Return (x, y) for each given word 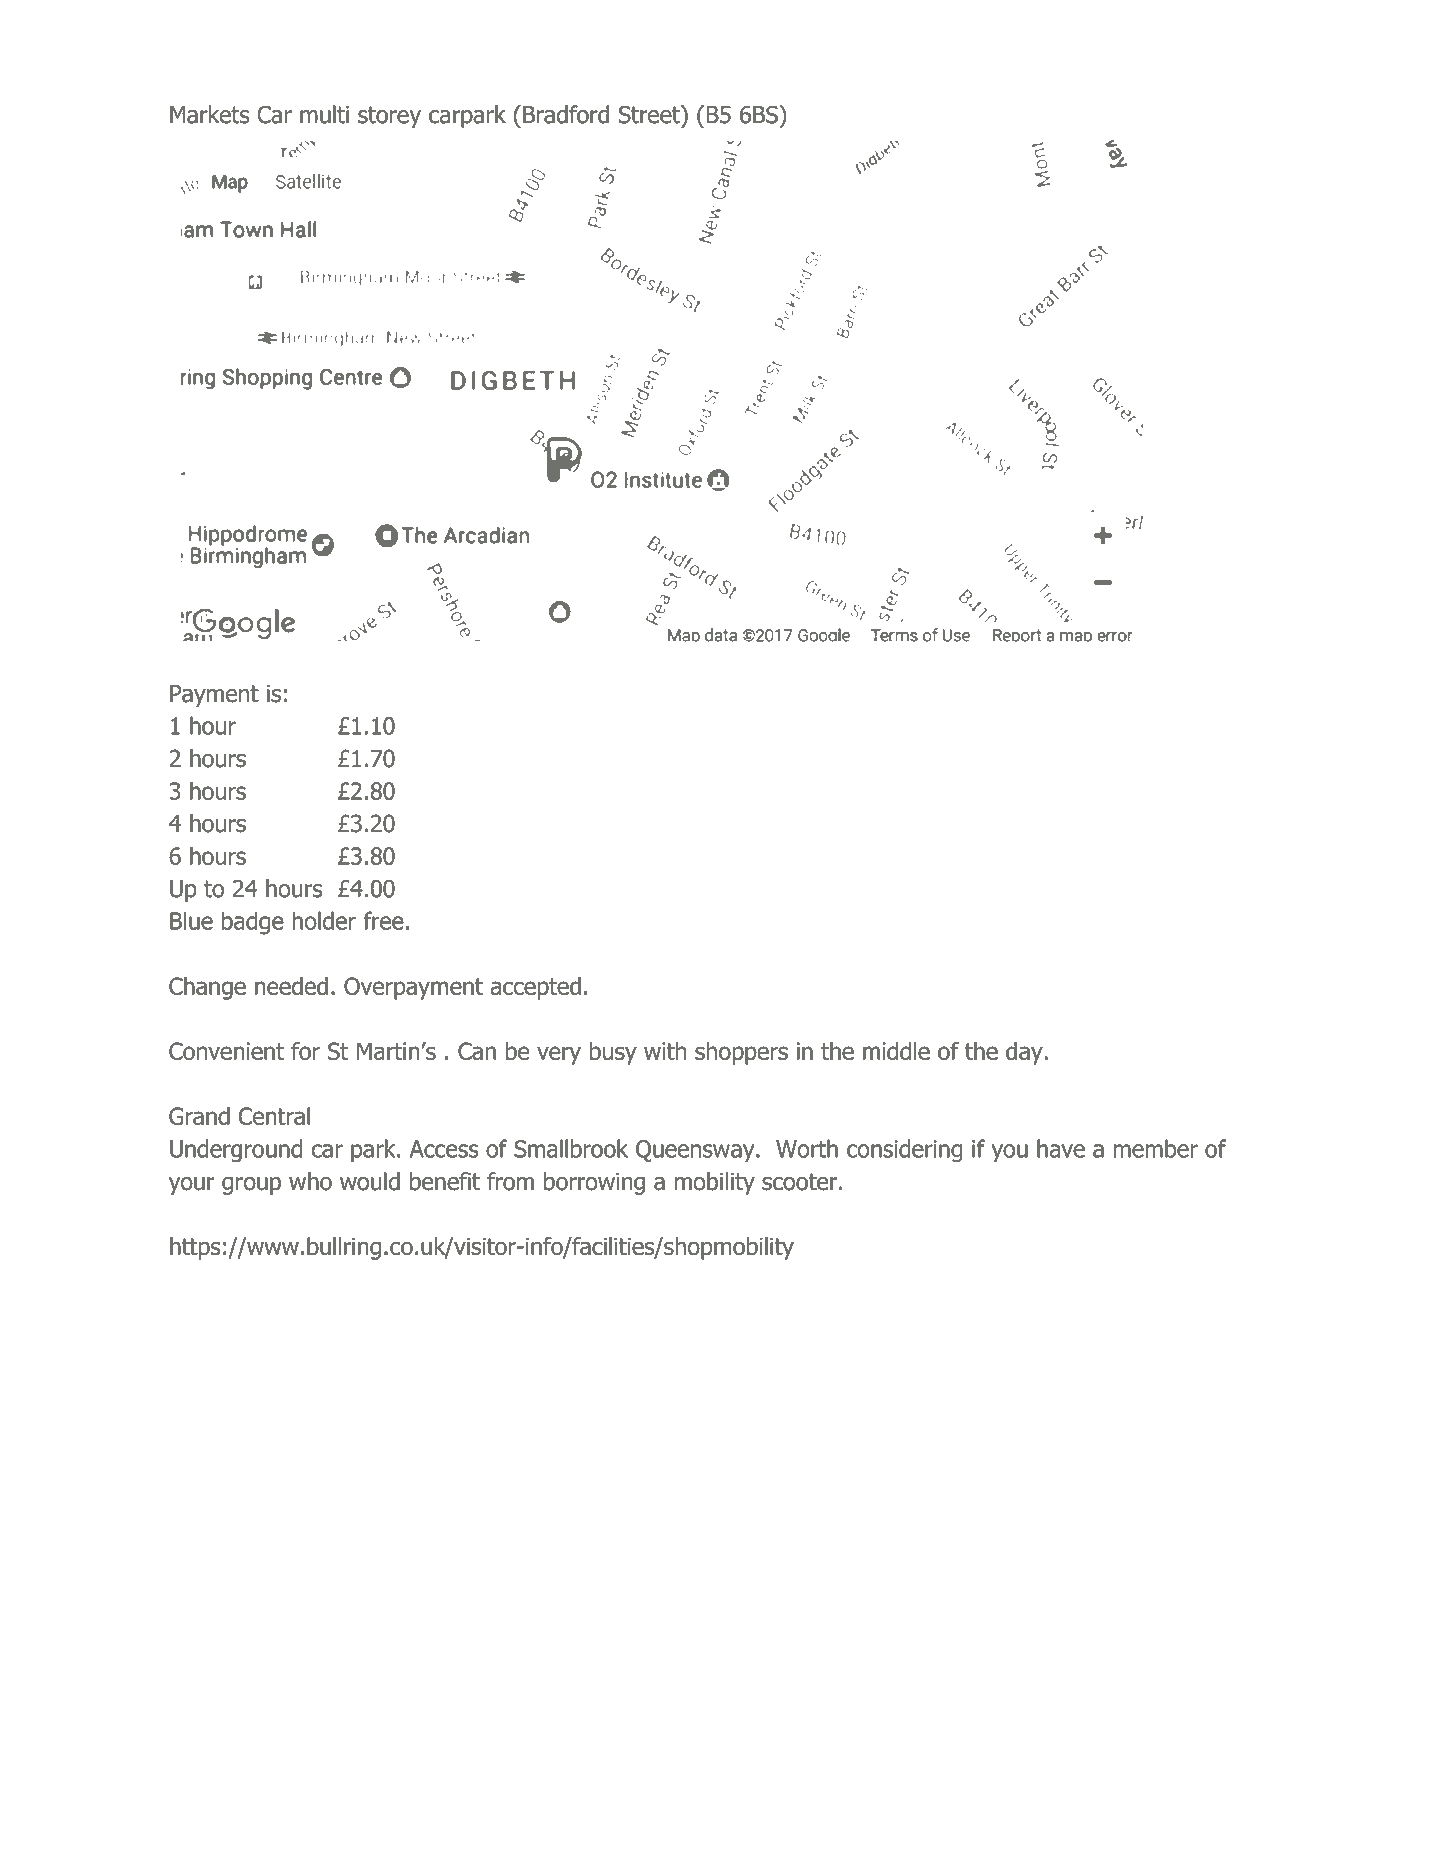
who (310, 1181)
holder (324, 920)
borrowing (594, 1183)
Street (650, 114)
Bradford (566, 114)
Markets (210, 114)
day (1025, 1053)
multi (324, 114)
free (383, 920)
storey (389, 117)
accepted (535, 988)
